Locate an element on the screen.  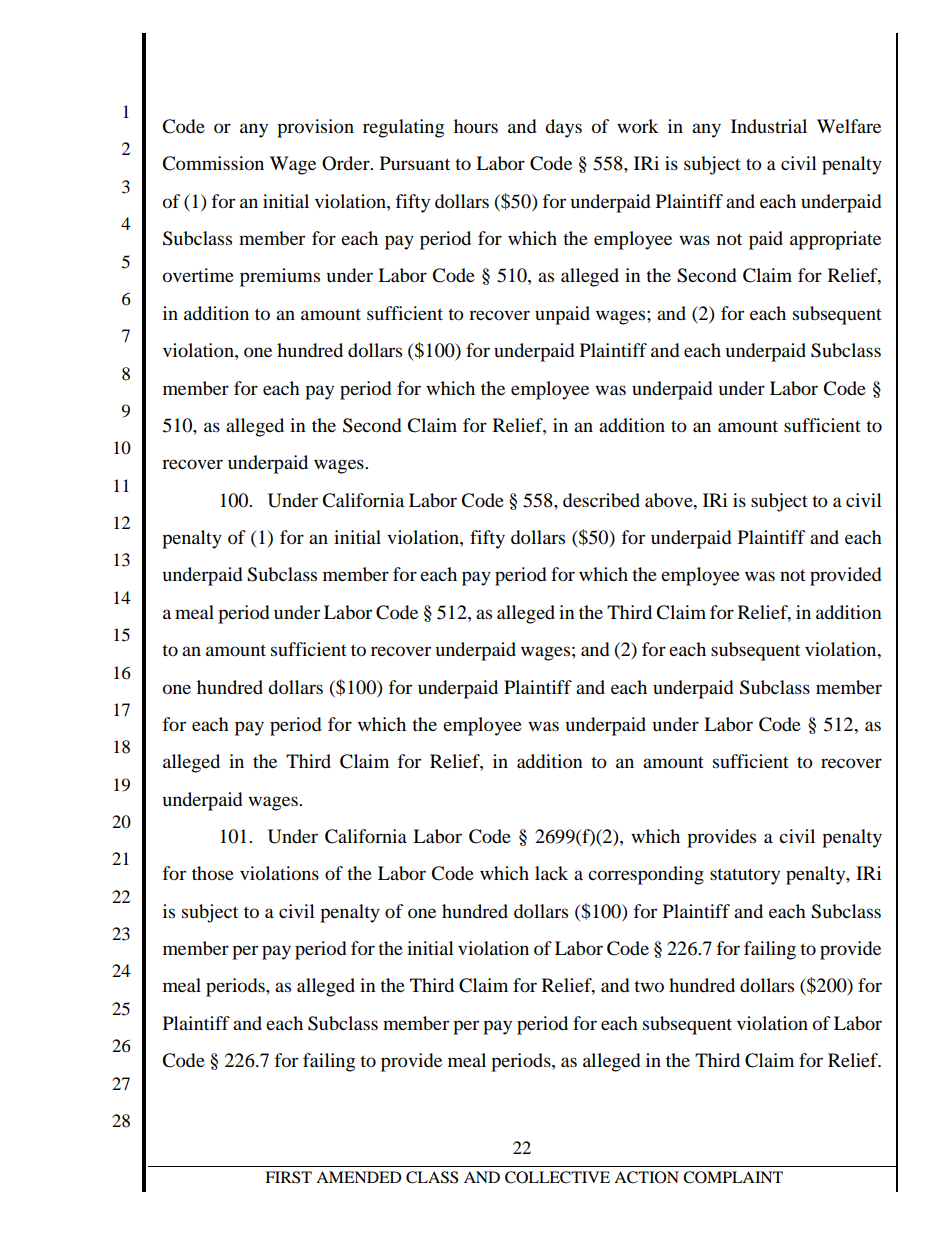
statutory is located at coordinates (745, 876).
